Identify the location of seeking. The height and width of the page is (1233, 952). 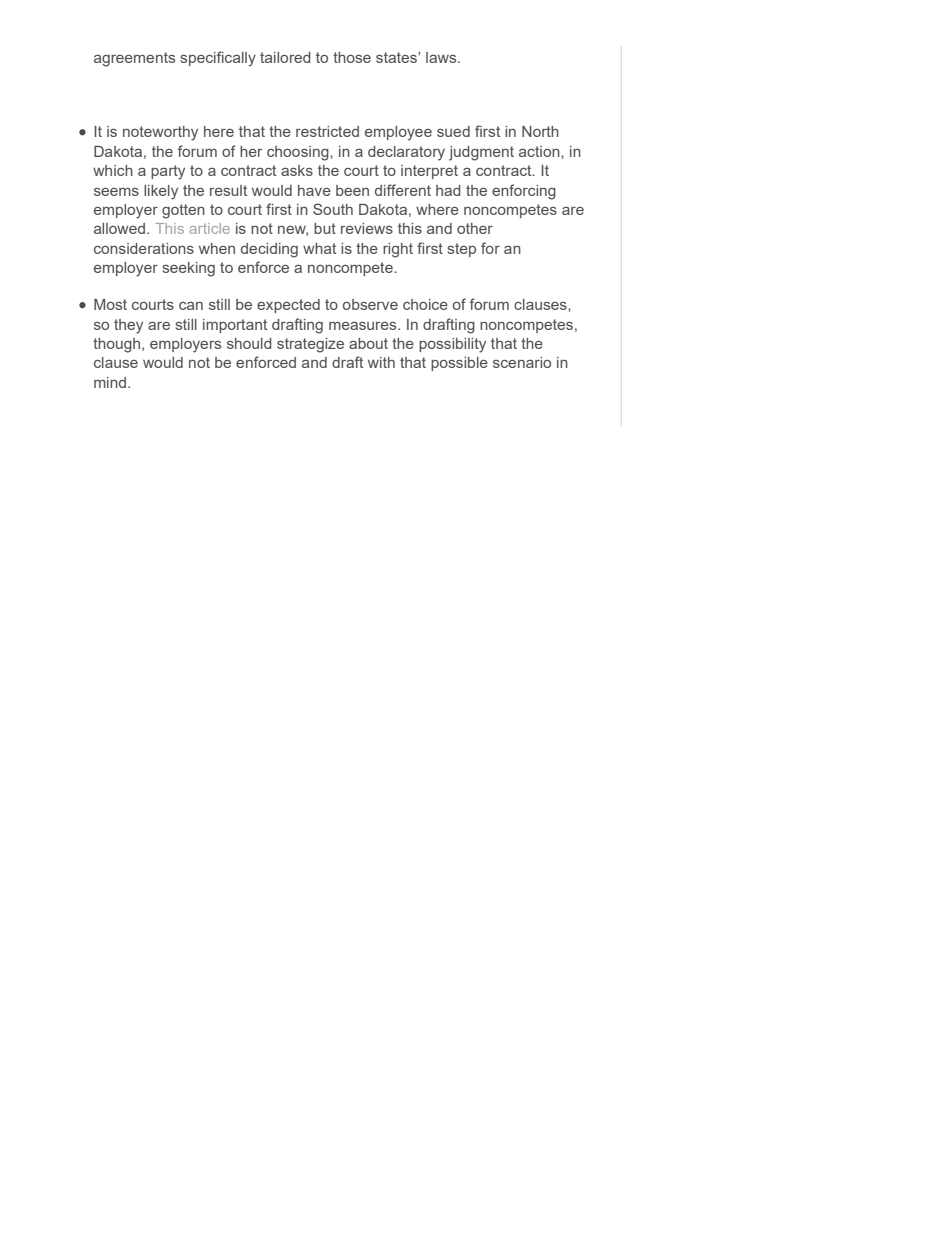
(188, 269).
